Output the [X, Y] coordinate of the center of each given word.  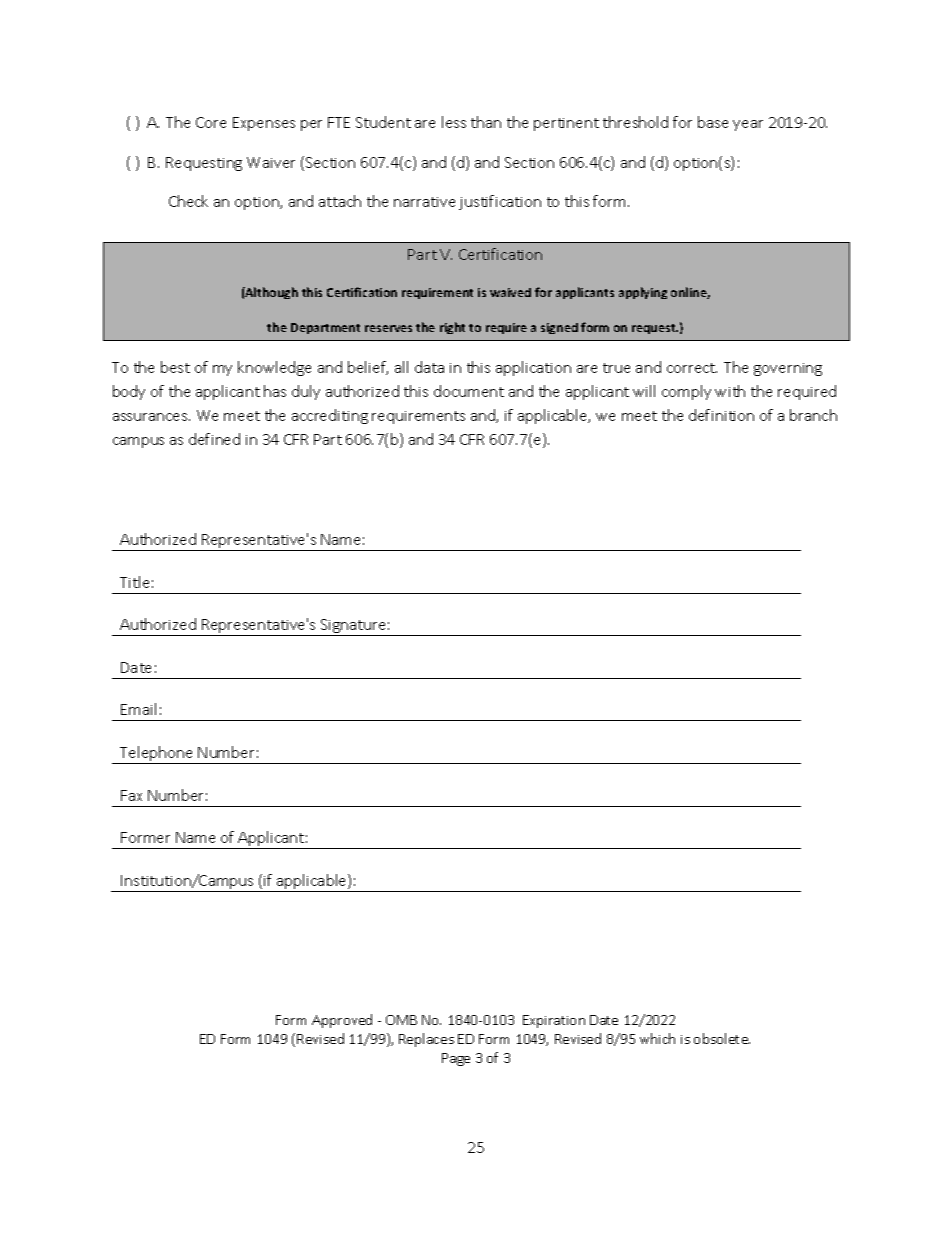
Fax [131, 795]
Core [211, 122]
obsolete [722, 1038]
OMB [401, 1020]
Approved [342, 1021]
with [730, 391]
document [469, 391]
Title [134, 582]
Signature [353, 627]
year [748, 125]
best [175, 367]
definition [721, 415]
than [486, 122]
